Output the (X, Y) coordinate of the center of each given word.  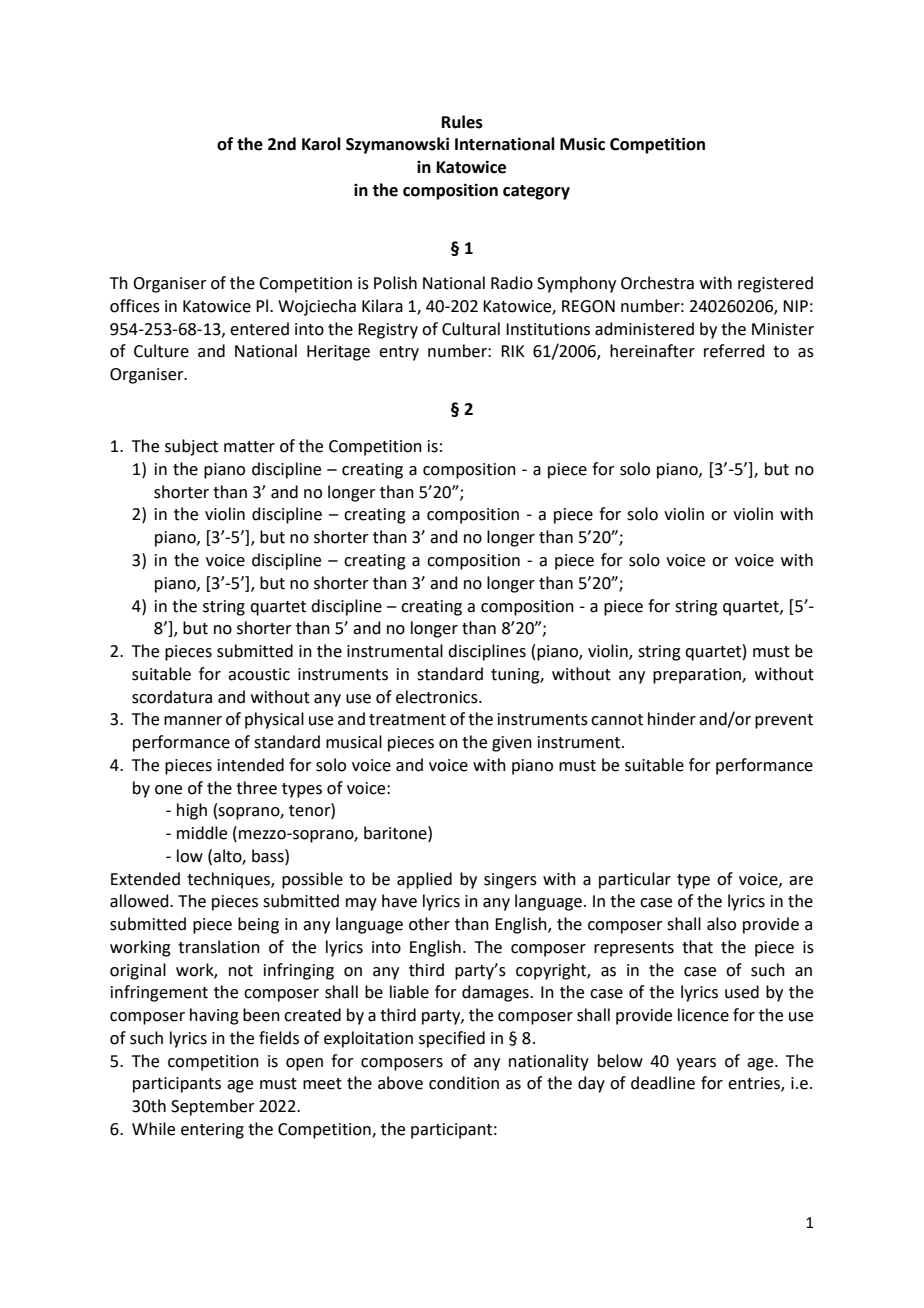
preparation (698, 676)
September (213, 1107)
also (721, 924)
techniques (229, 880)
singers (510, 881)
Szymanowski (397, 145)
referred (734, 351)
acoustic (259, 674)
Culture (161, 351)
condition (464, 1083)
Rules (462, 122)
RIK (513, 351)
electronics (438, 697)
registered (775, 284)
